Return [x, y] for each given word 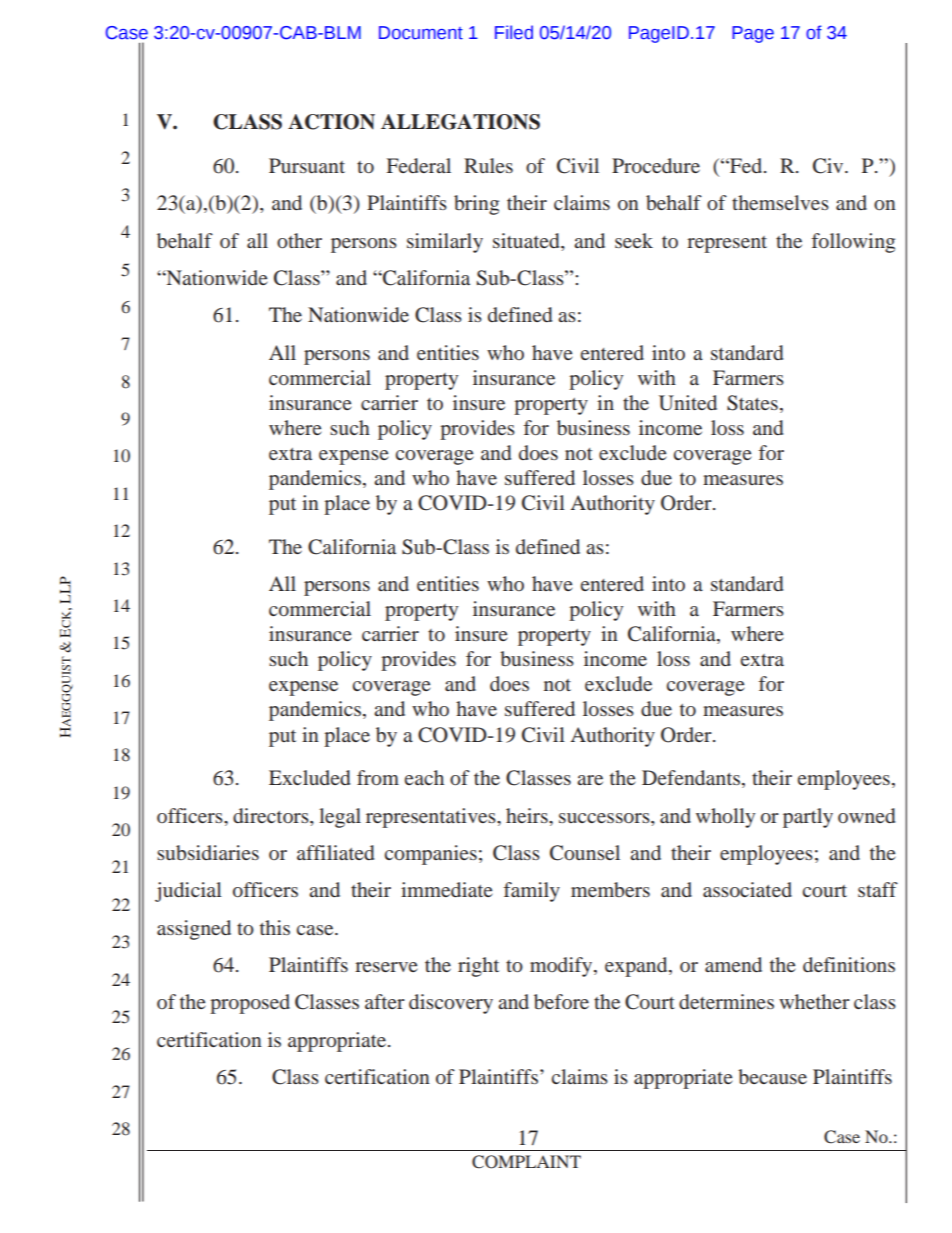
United [688, 403]
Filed [514, 32]
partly [808, 818]
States [752, 403]
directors [272, 815]
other [299, 240]
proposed [250, 1004]
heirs [528, 815]
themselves [780, 202]
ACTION [331, 122]
